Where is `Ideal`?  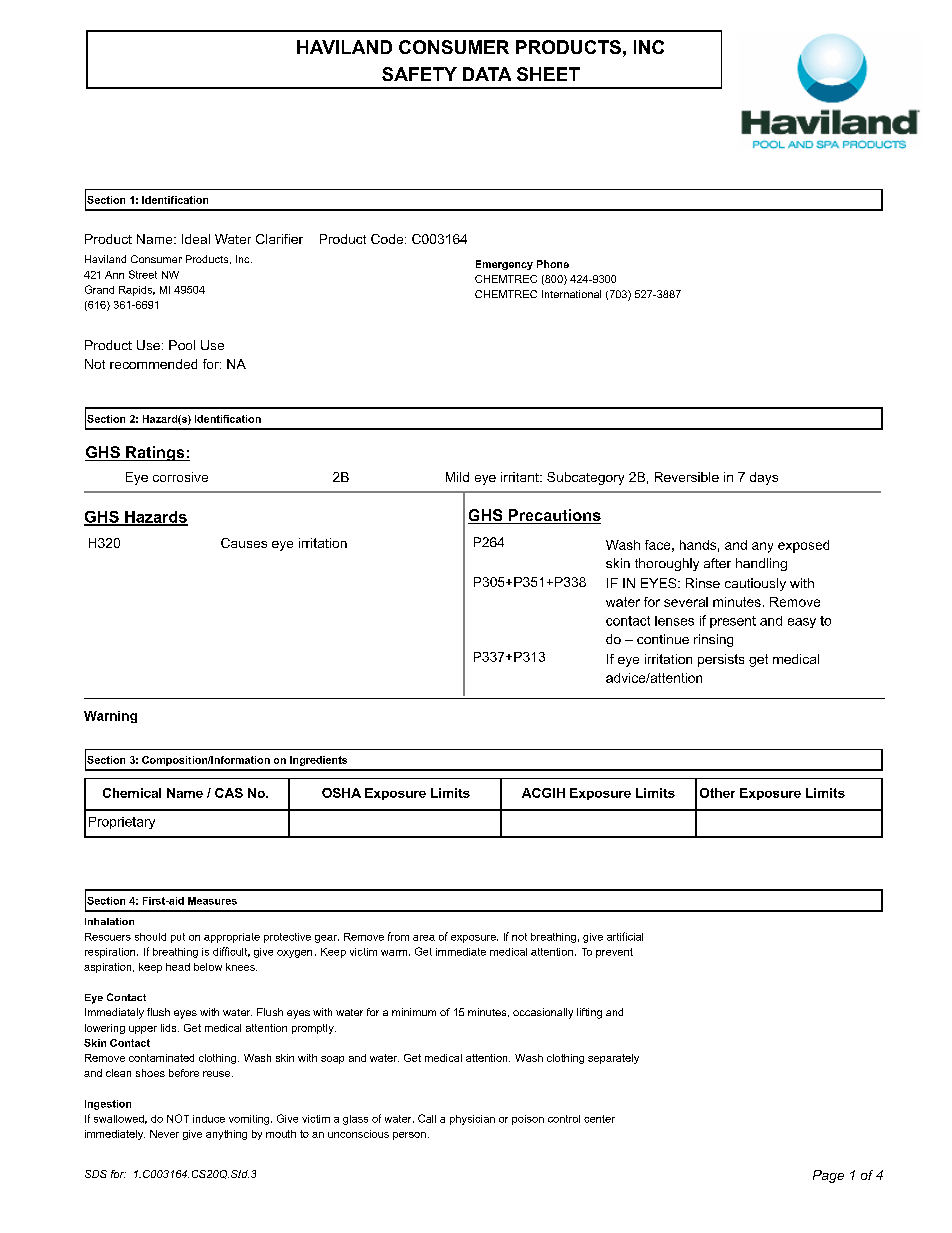
Ideal is located at coordinates (196, 239).
